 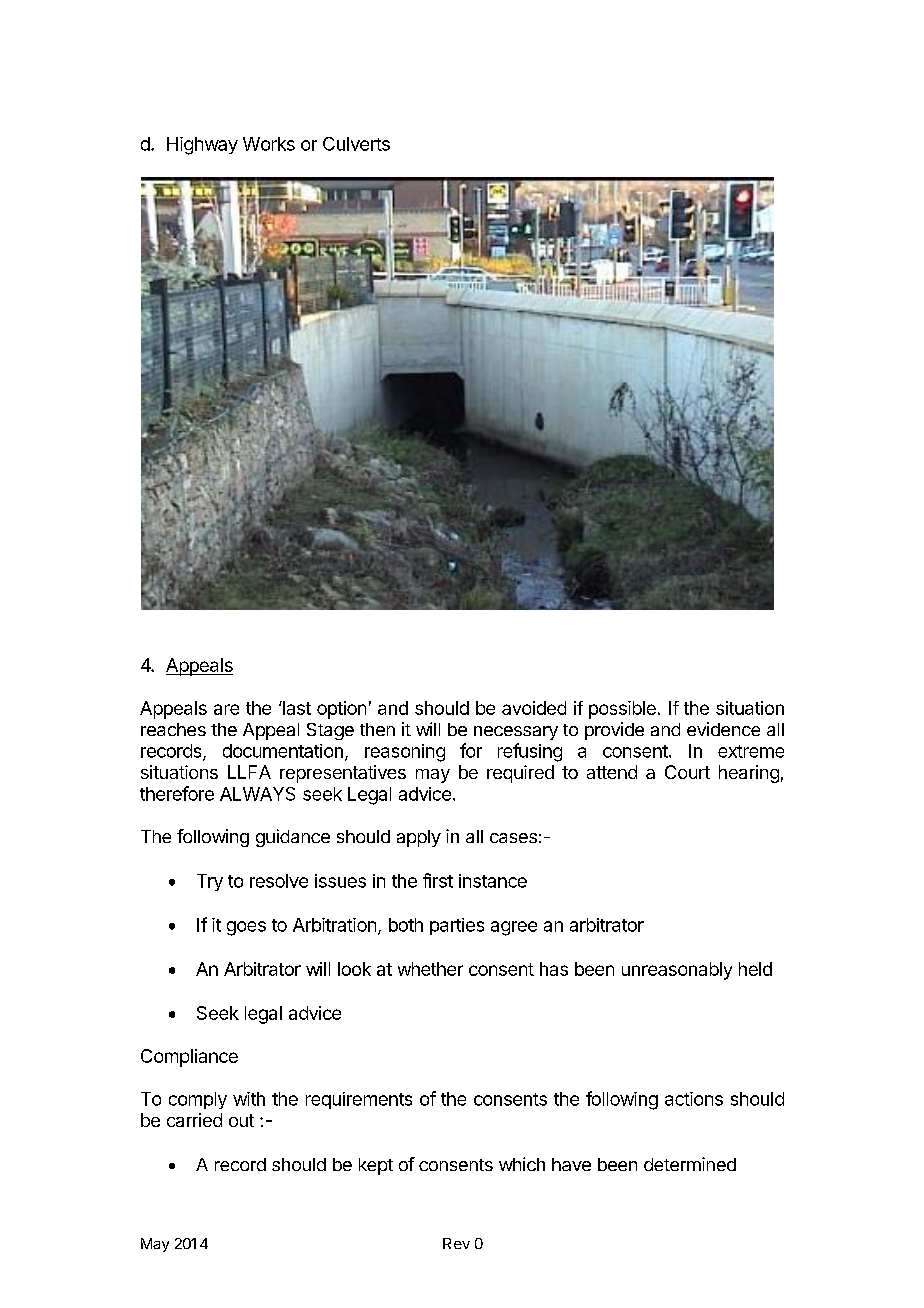 What do you see at coordinates (723, 729) in the document?
I see `evidence` at bounding box center [723, 729].
